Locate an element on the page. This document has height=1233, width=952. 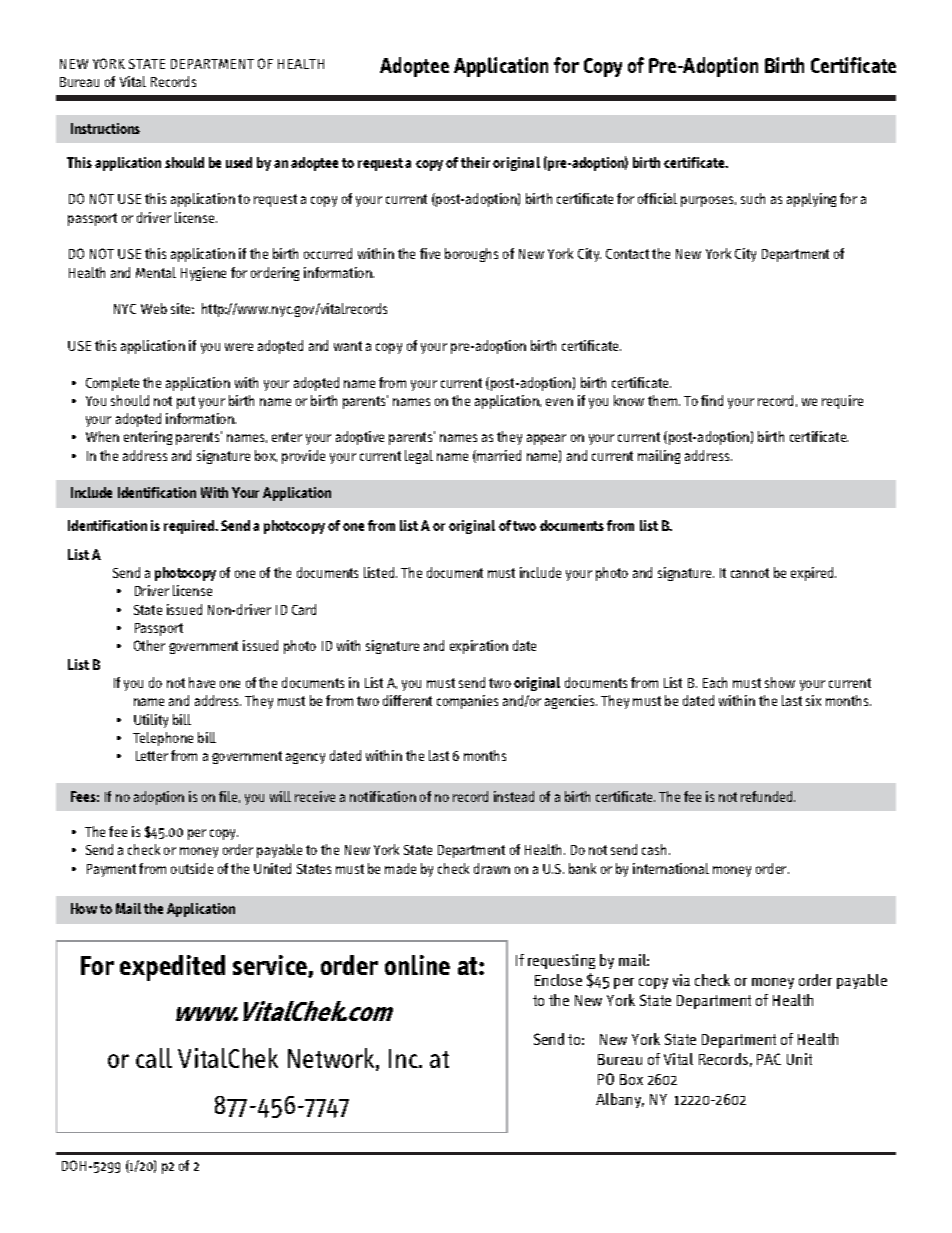
drawn is located at coordinates (492, 868).
